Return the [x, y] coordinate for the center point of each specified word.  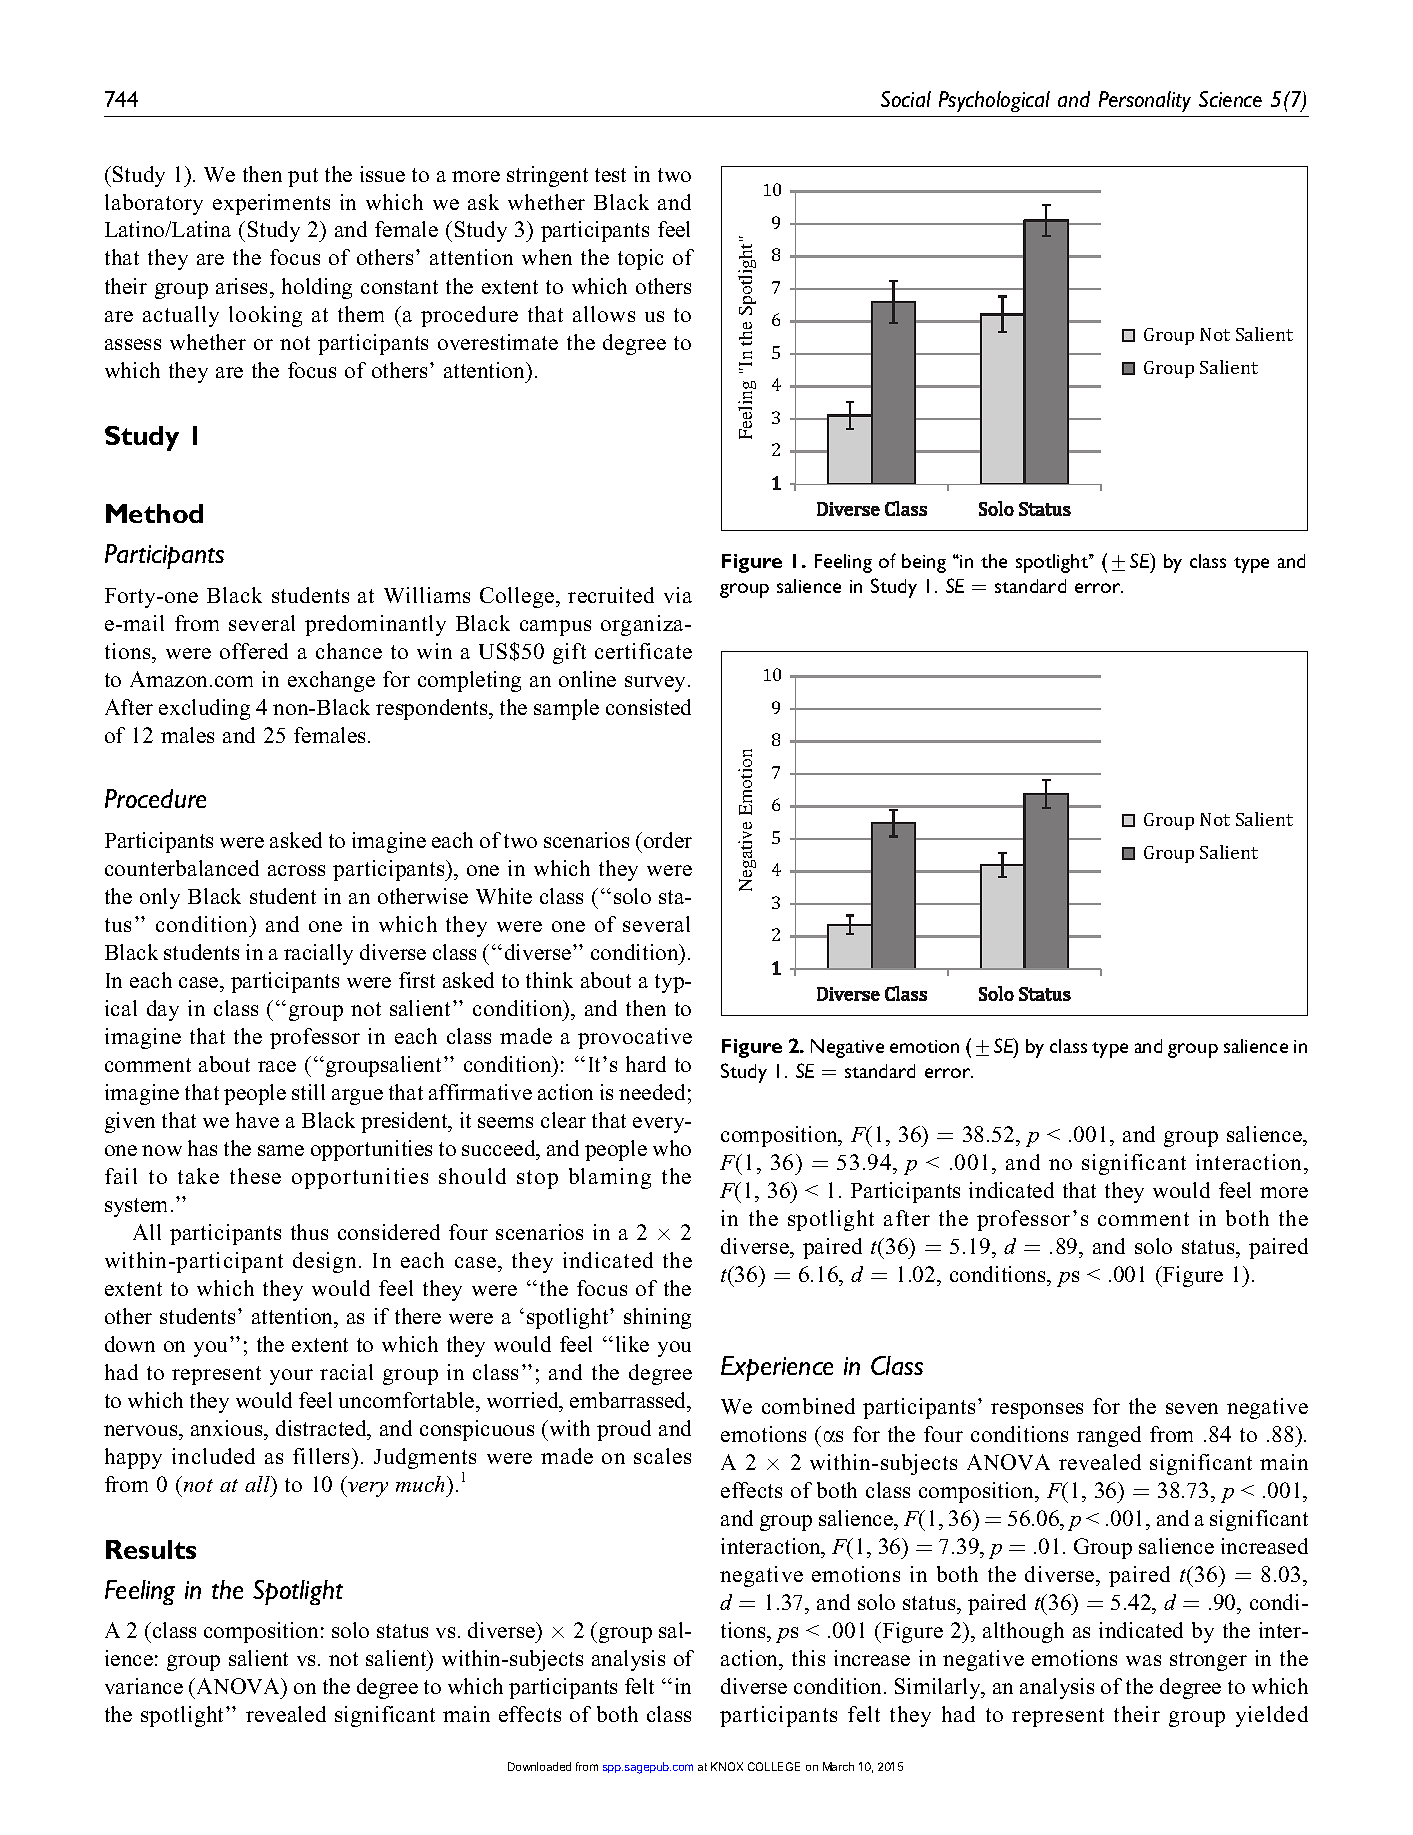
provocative [635, 1038]
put [303, 177]
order [668, 840]
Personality [1145, 101]
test [610, 175]
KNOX [727, 1766]
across [296, 870]
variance [144, 1686]
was [1143, 1660]
